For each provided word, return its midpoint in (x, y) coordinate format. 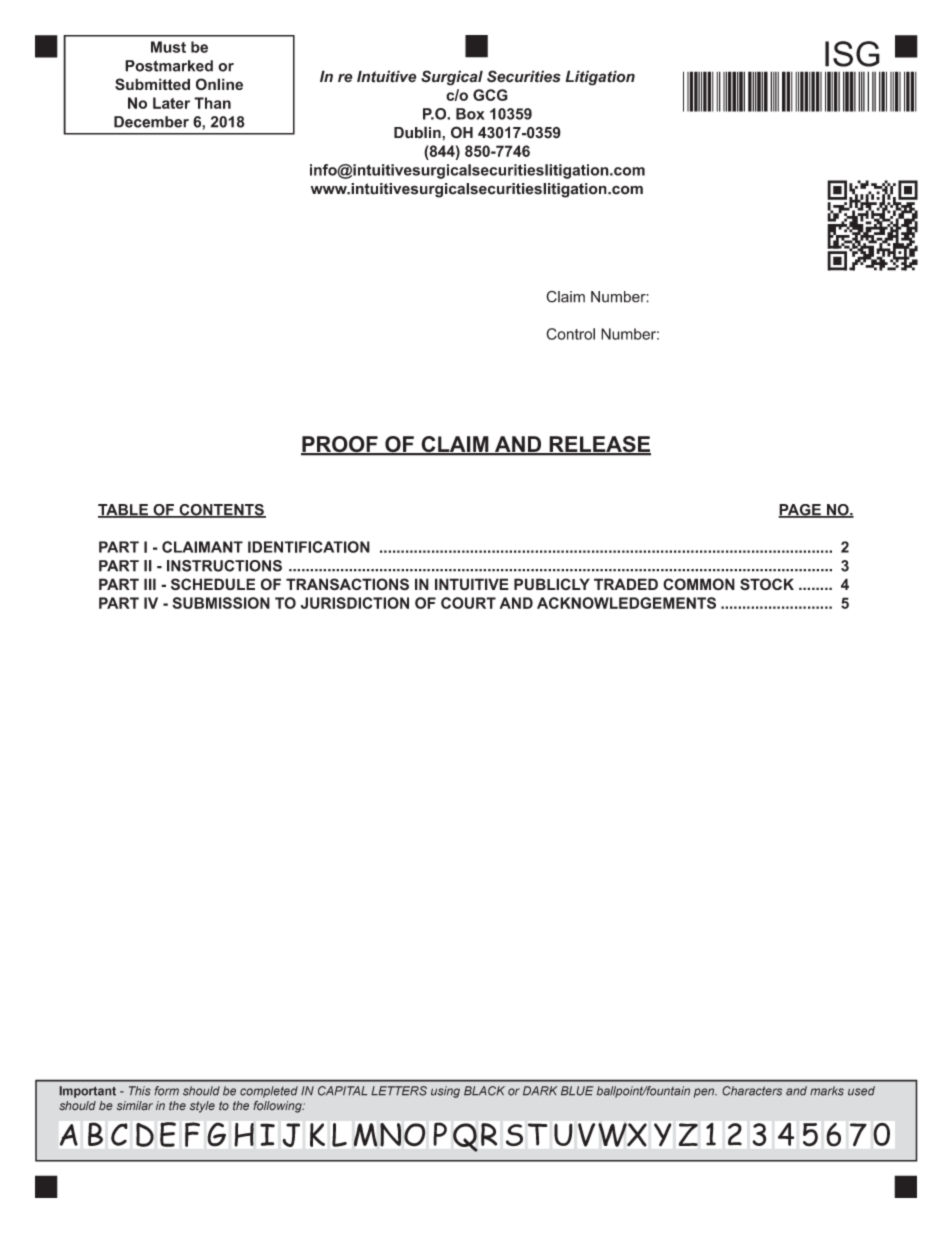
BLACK (484, 1091)
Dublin (418, 132)
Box (470, 114)
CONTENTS (221, 511)
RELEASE (599, 445)
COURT (468, 603)
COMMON (699, 584)
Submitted (152, 84)
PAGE (800, 511)
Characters (752, 1091)
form (167, 1091)
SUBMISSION (221, 603)
